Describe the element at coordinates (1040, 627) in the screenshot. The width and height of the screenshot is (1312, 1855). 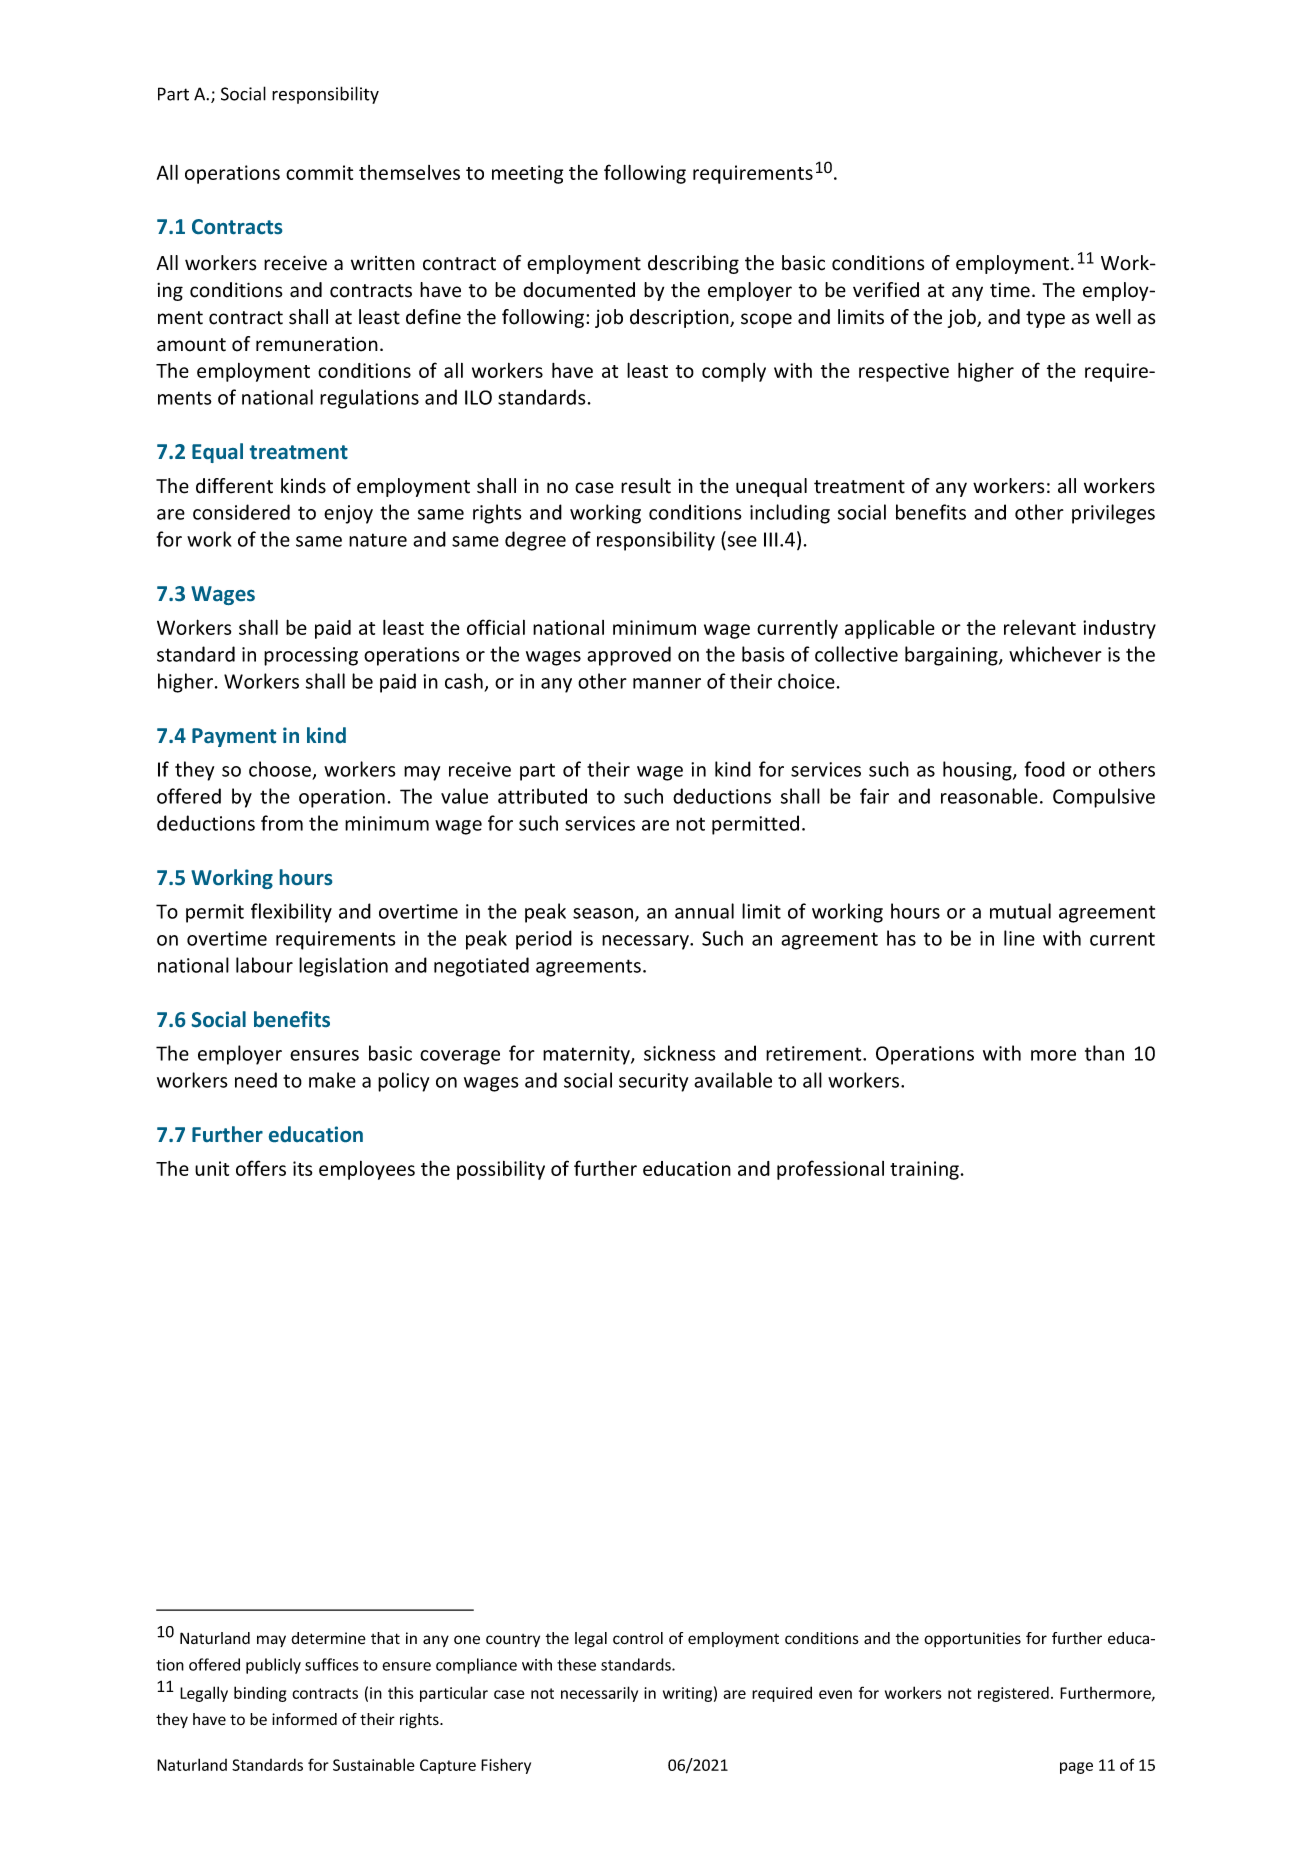
I see `relevant` at that location.
